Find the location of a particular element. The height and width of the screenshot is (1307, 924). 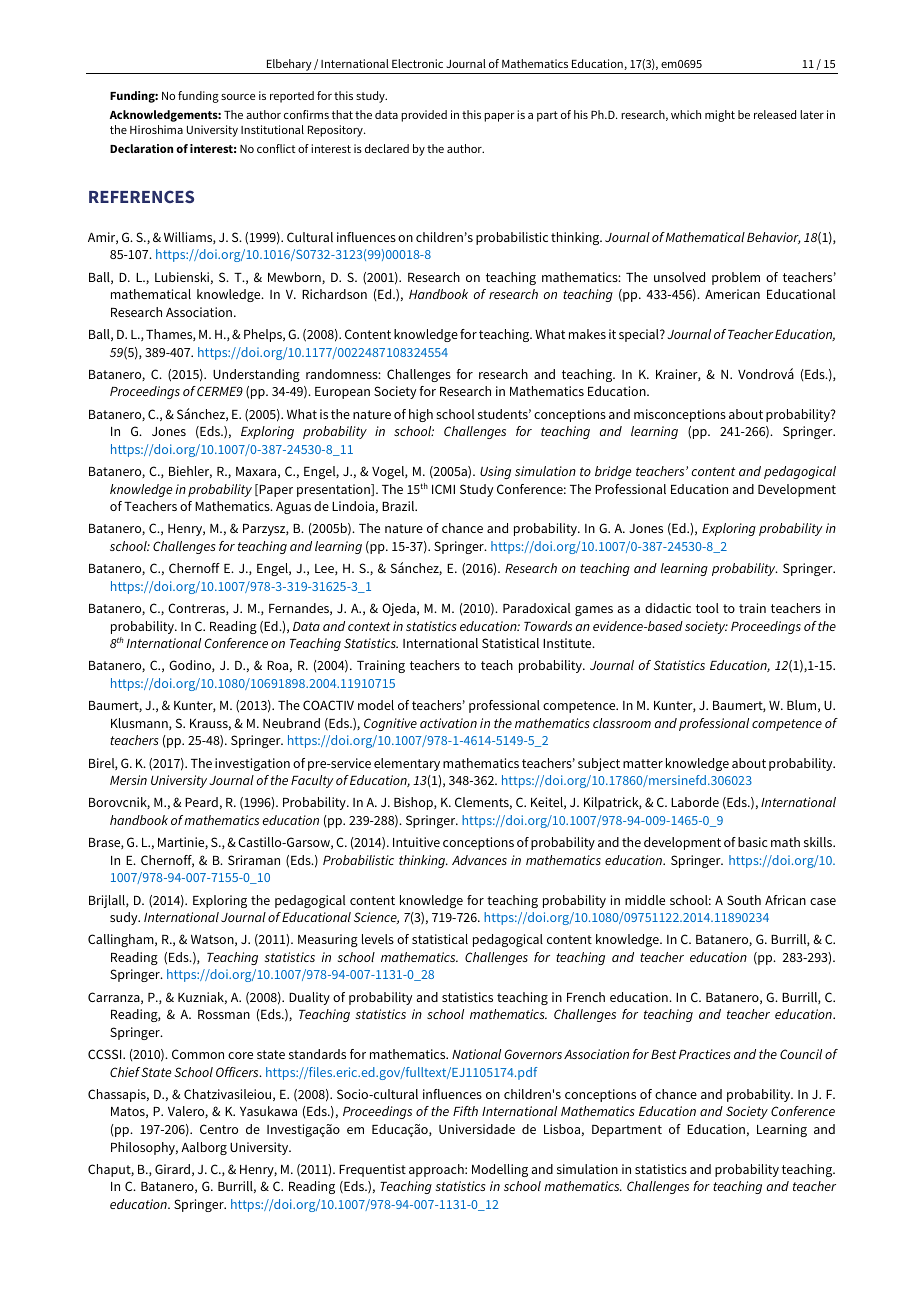

Fifth is located at coordinates (465, 1111).
